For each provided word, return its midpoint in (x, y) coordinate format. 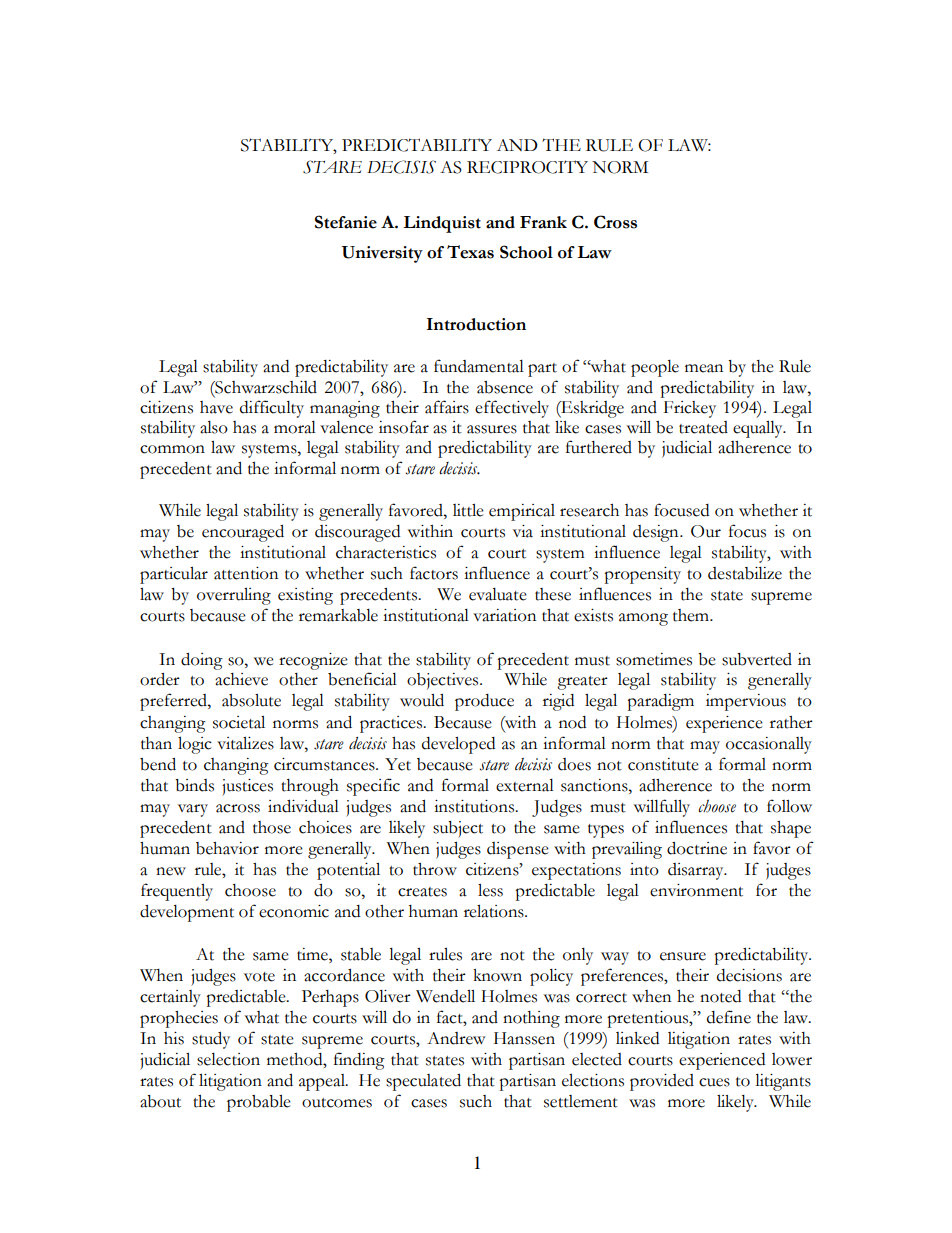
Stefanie (346, 222)
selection (228, 1059)
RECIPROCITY (527, 167)
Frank (543, 222)
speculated (423, 1082)
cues (714, 1082)
